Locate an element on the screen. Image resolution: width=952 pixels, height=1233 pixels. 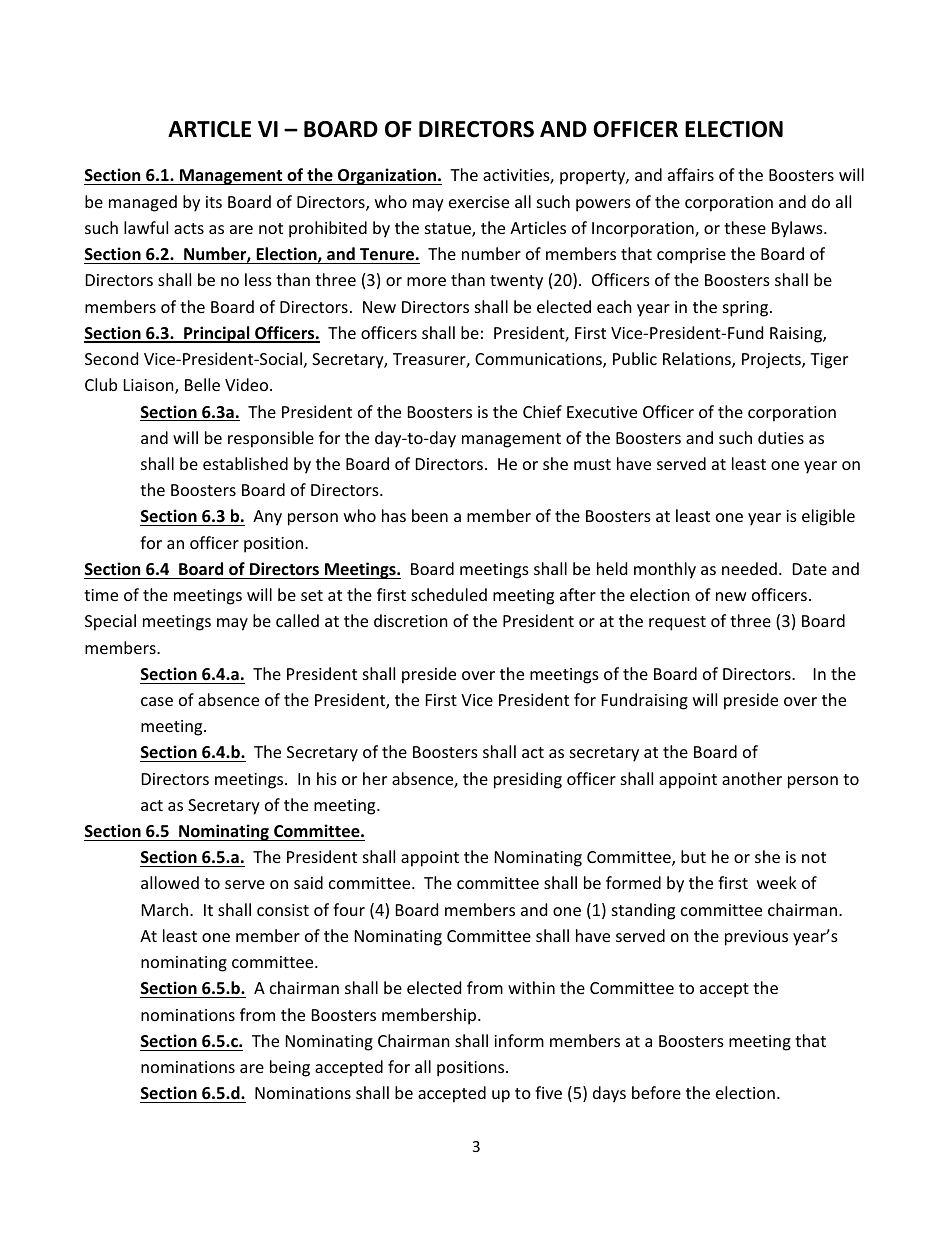
been is located at coordinates (430, 515).
